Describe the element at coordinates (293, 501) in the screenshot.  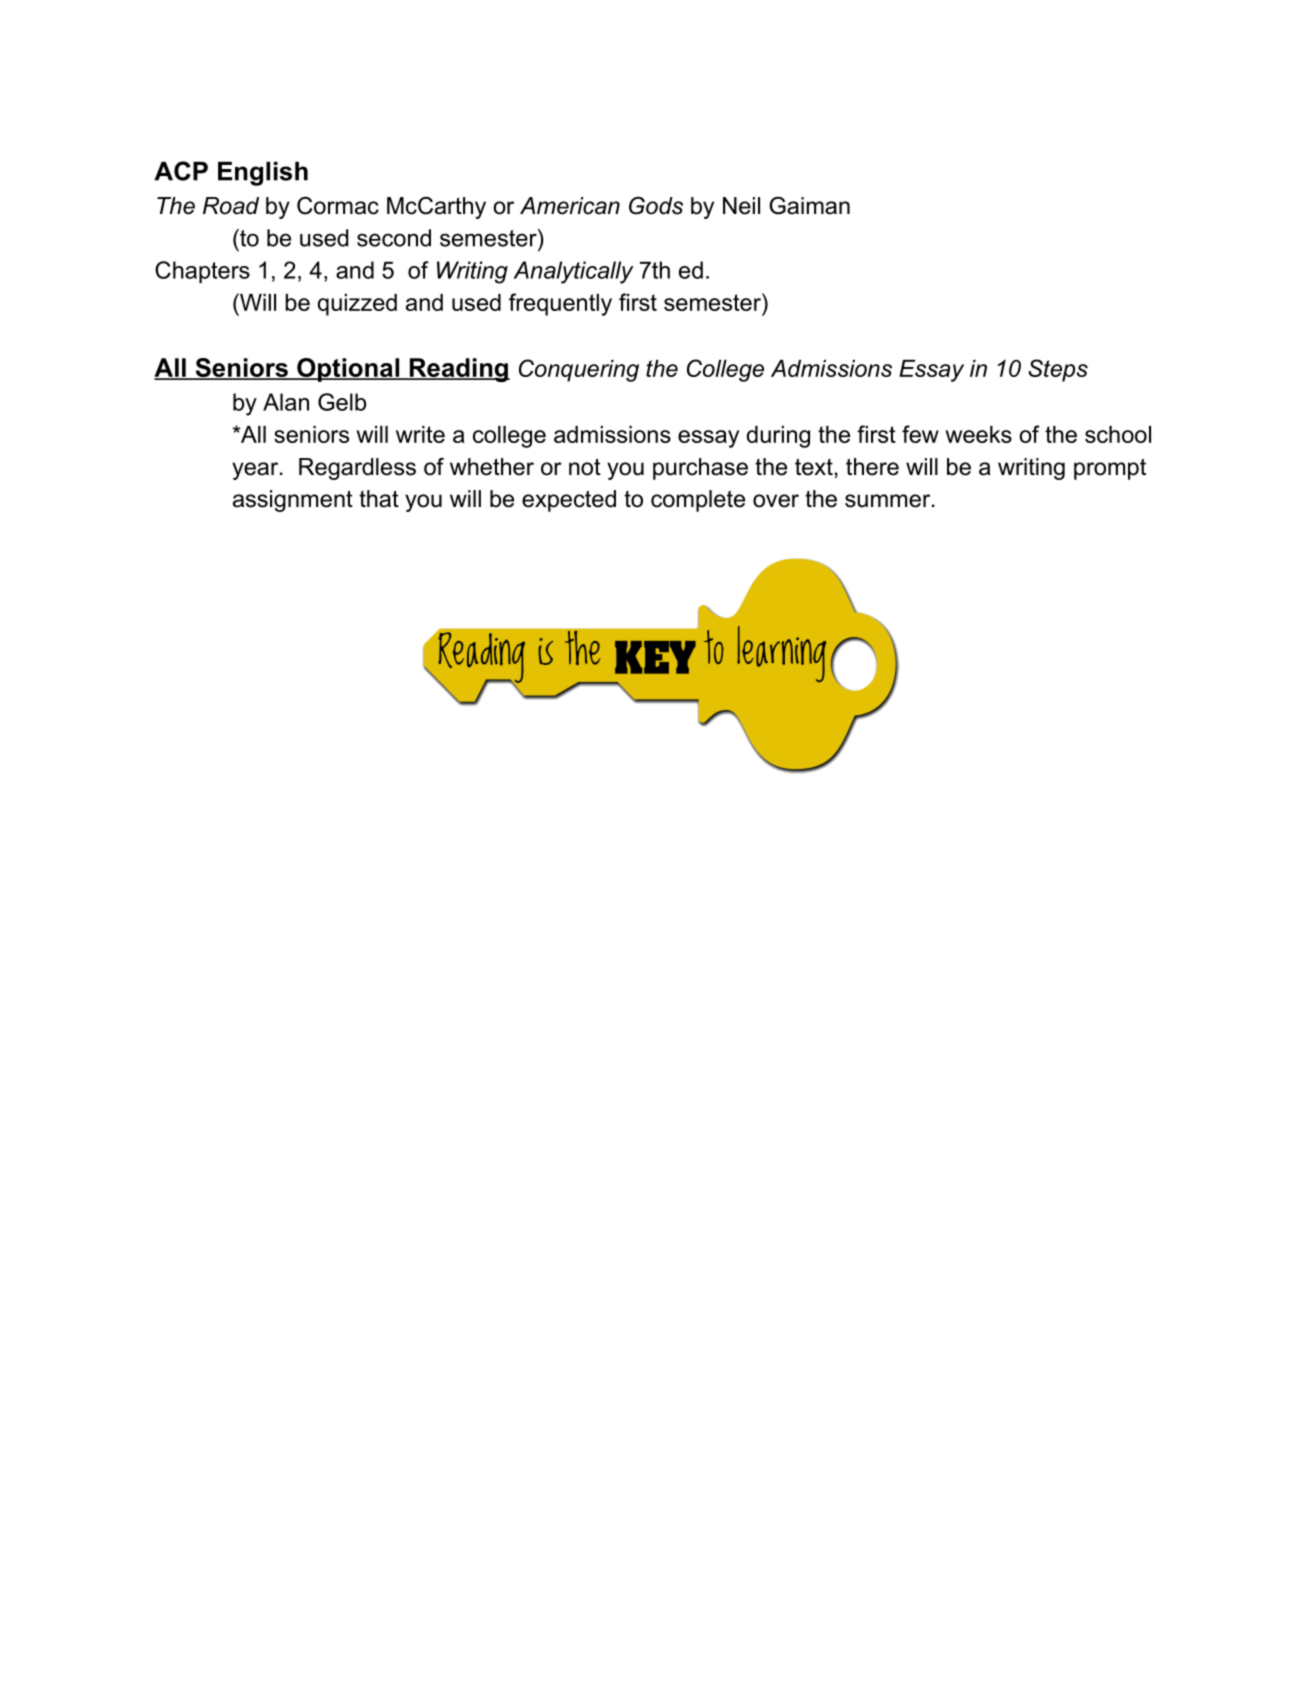
I see `assignment` at that location.
